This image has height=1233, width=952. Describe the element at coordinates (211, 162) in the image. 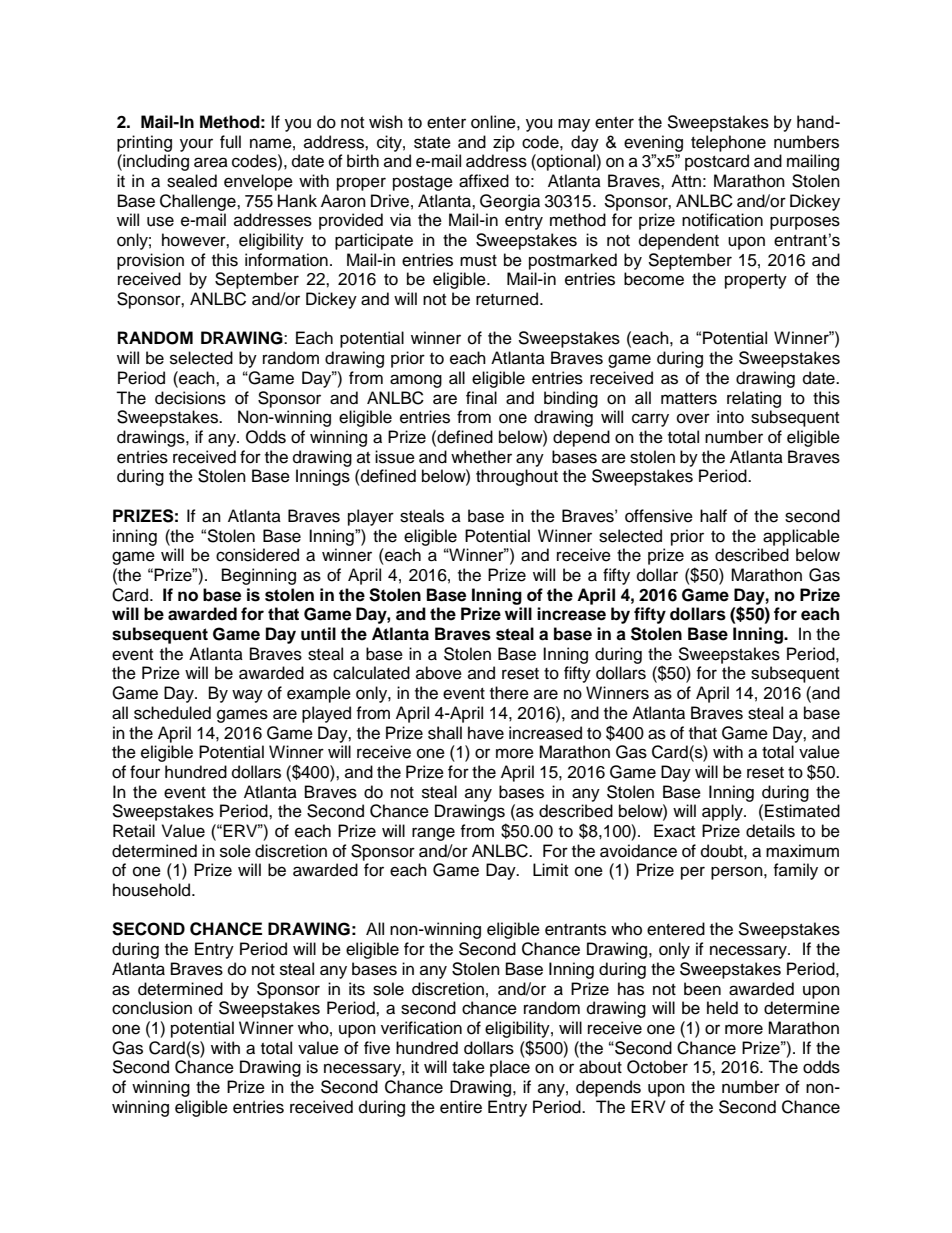

I see `area` at that location.
